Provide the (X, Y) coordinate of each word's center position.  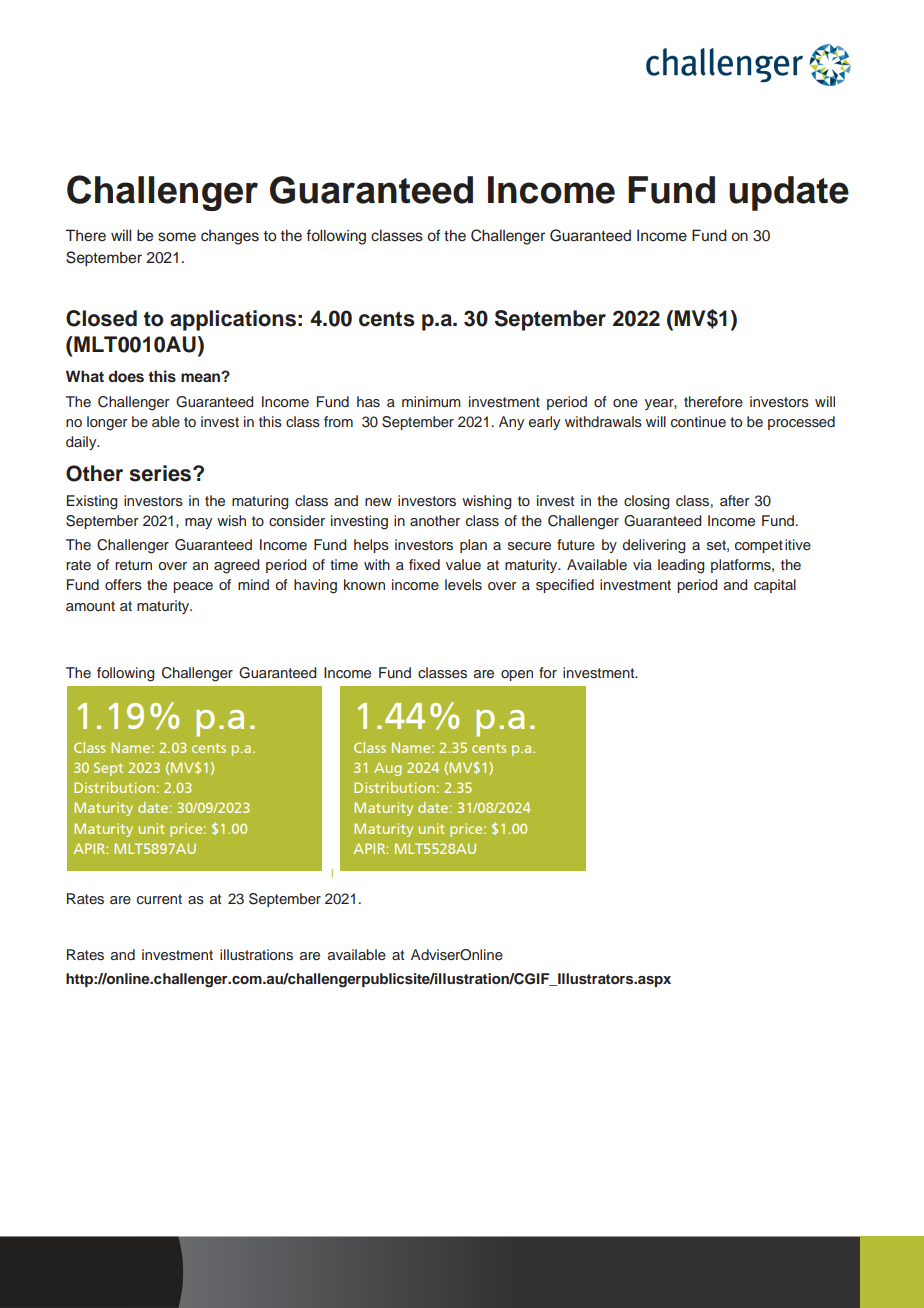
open (517, 675)
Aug (388, 769)
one (625, 403)
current (159, 899)
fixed (424, 564)
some (177, 237)
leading (681, 566)
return (133, 565)
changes (230, 237)
